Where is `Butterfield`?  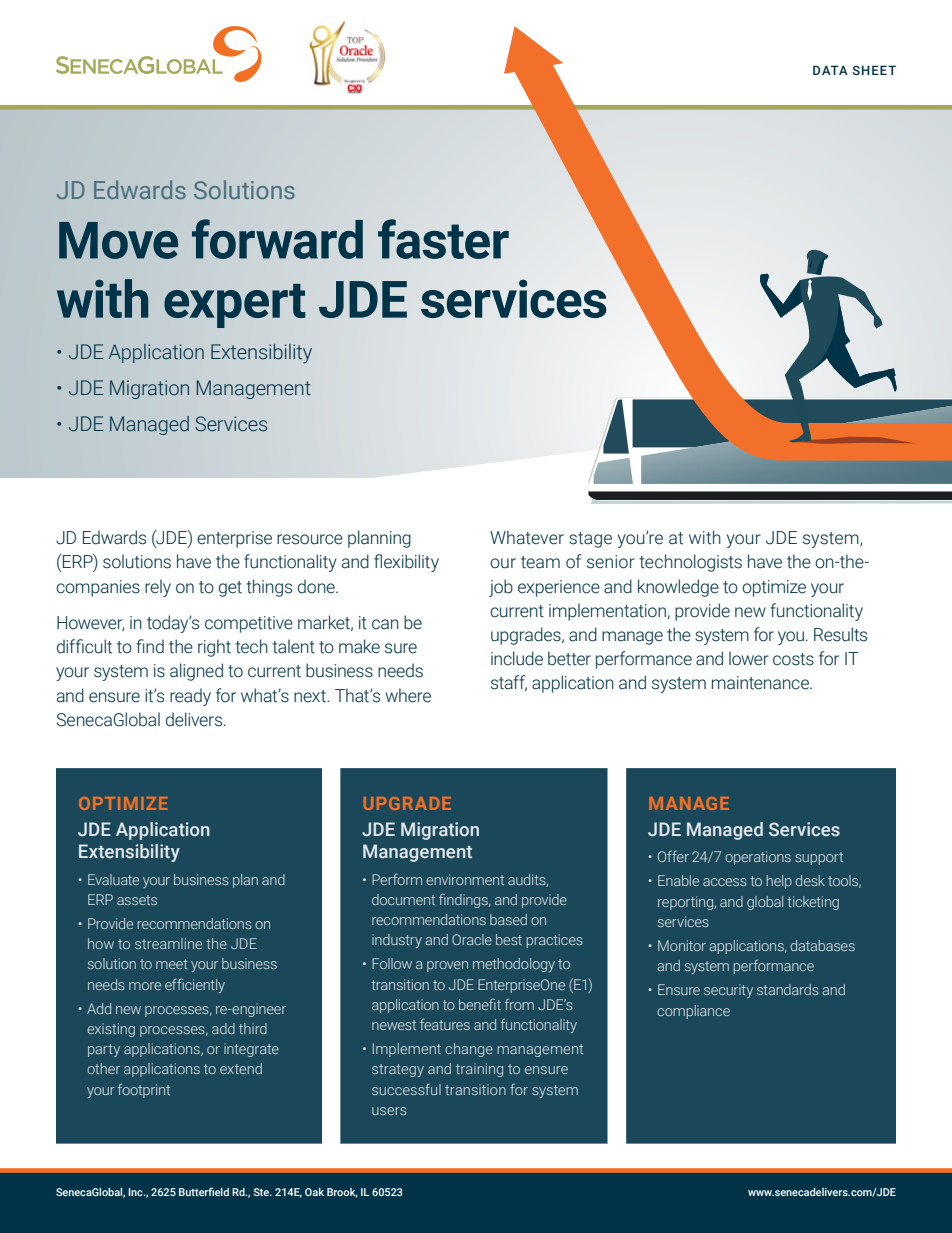
Butterfield is located at coordinates (204, 1191).
